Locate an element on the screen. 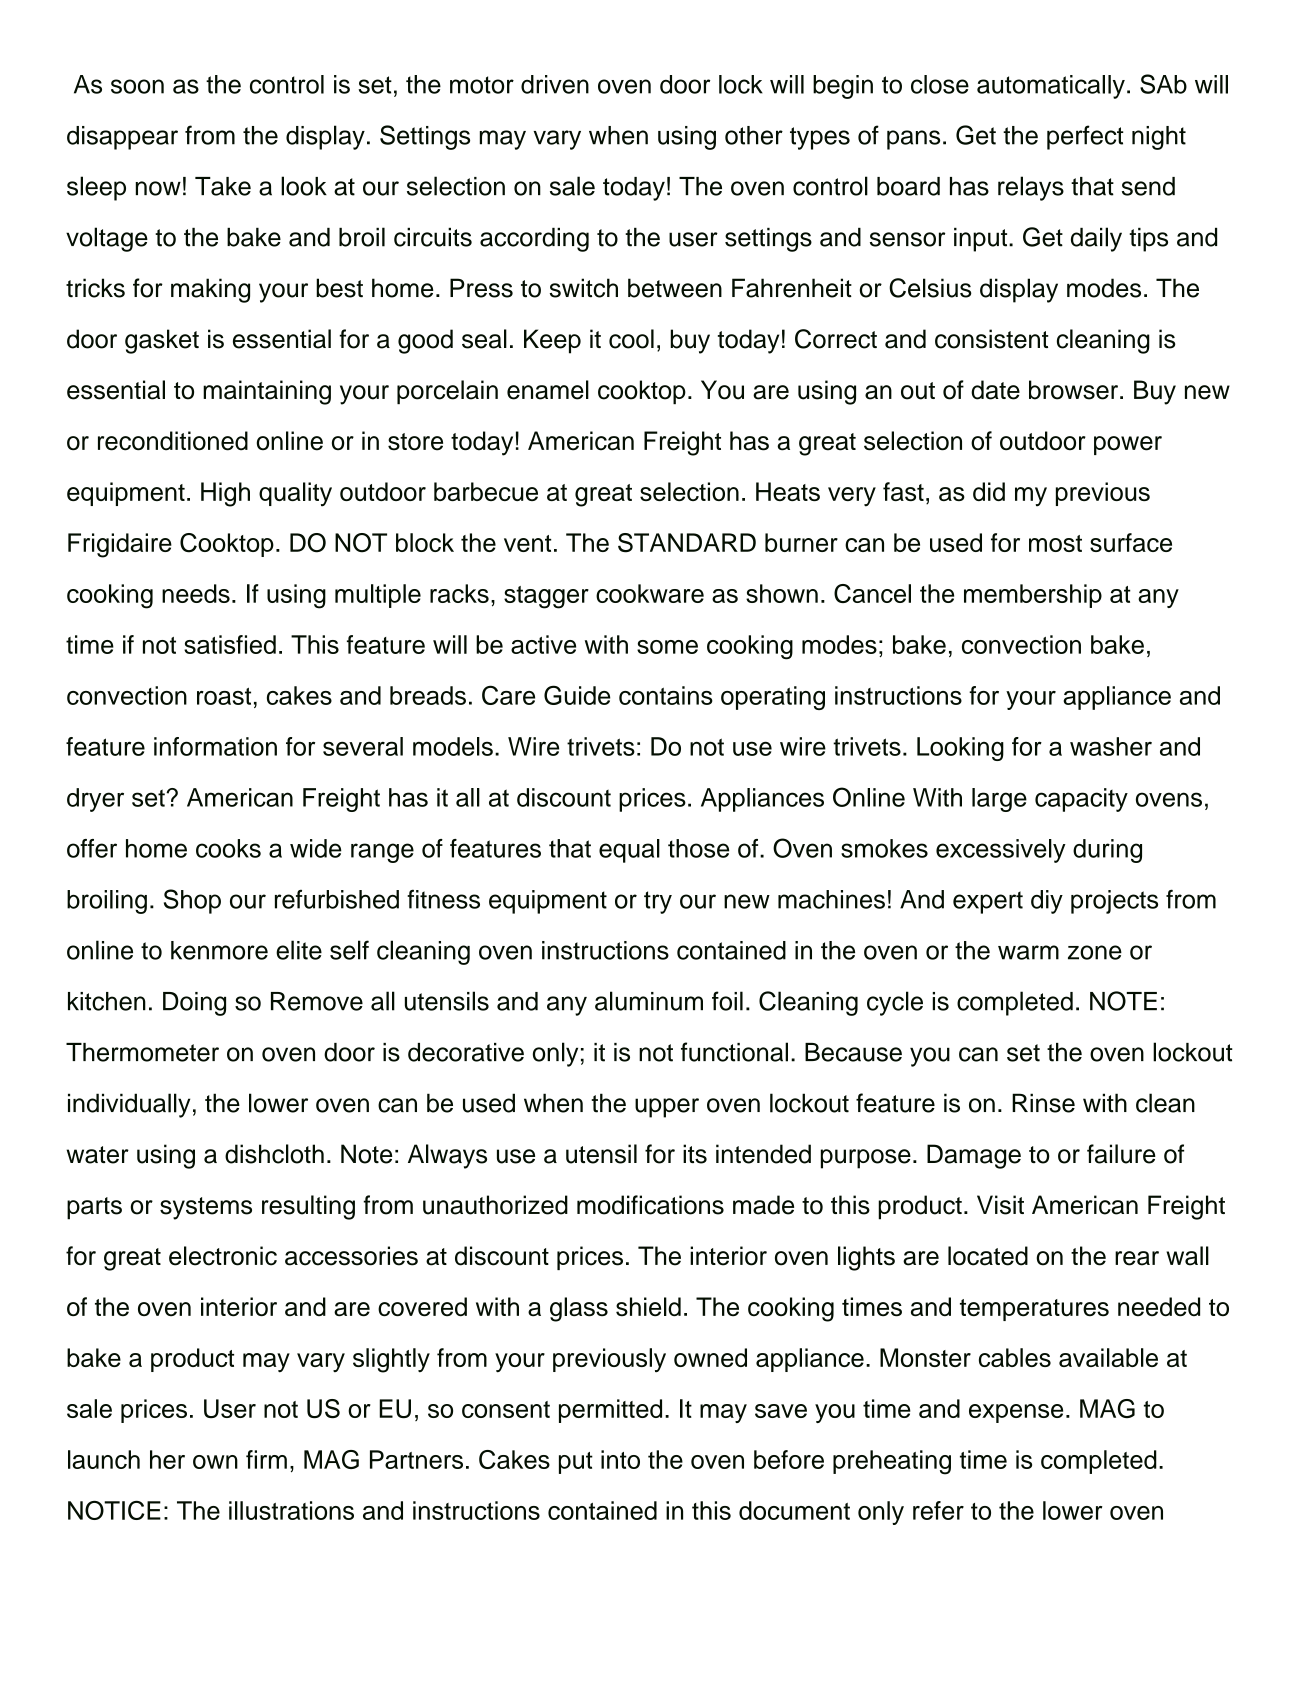 The width and height of the screenshot is (1299, 1681). into is located at coordinates (620, 1459).
